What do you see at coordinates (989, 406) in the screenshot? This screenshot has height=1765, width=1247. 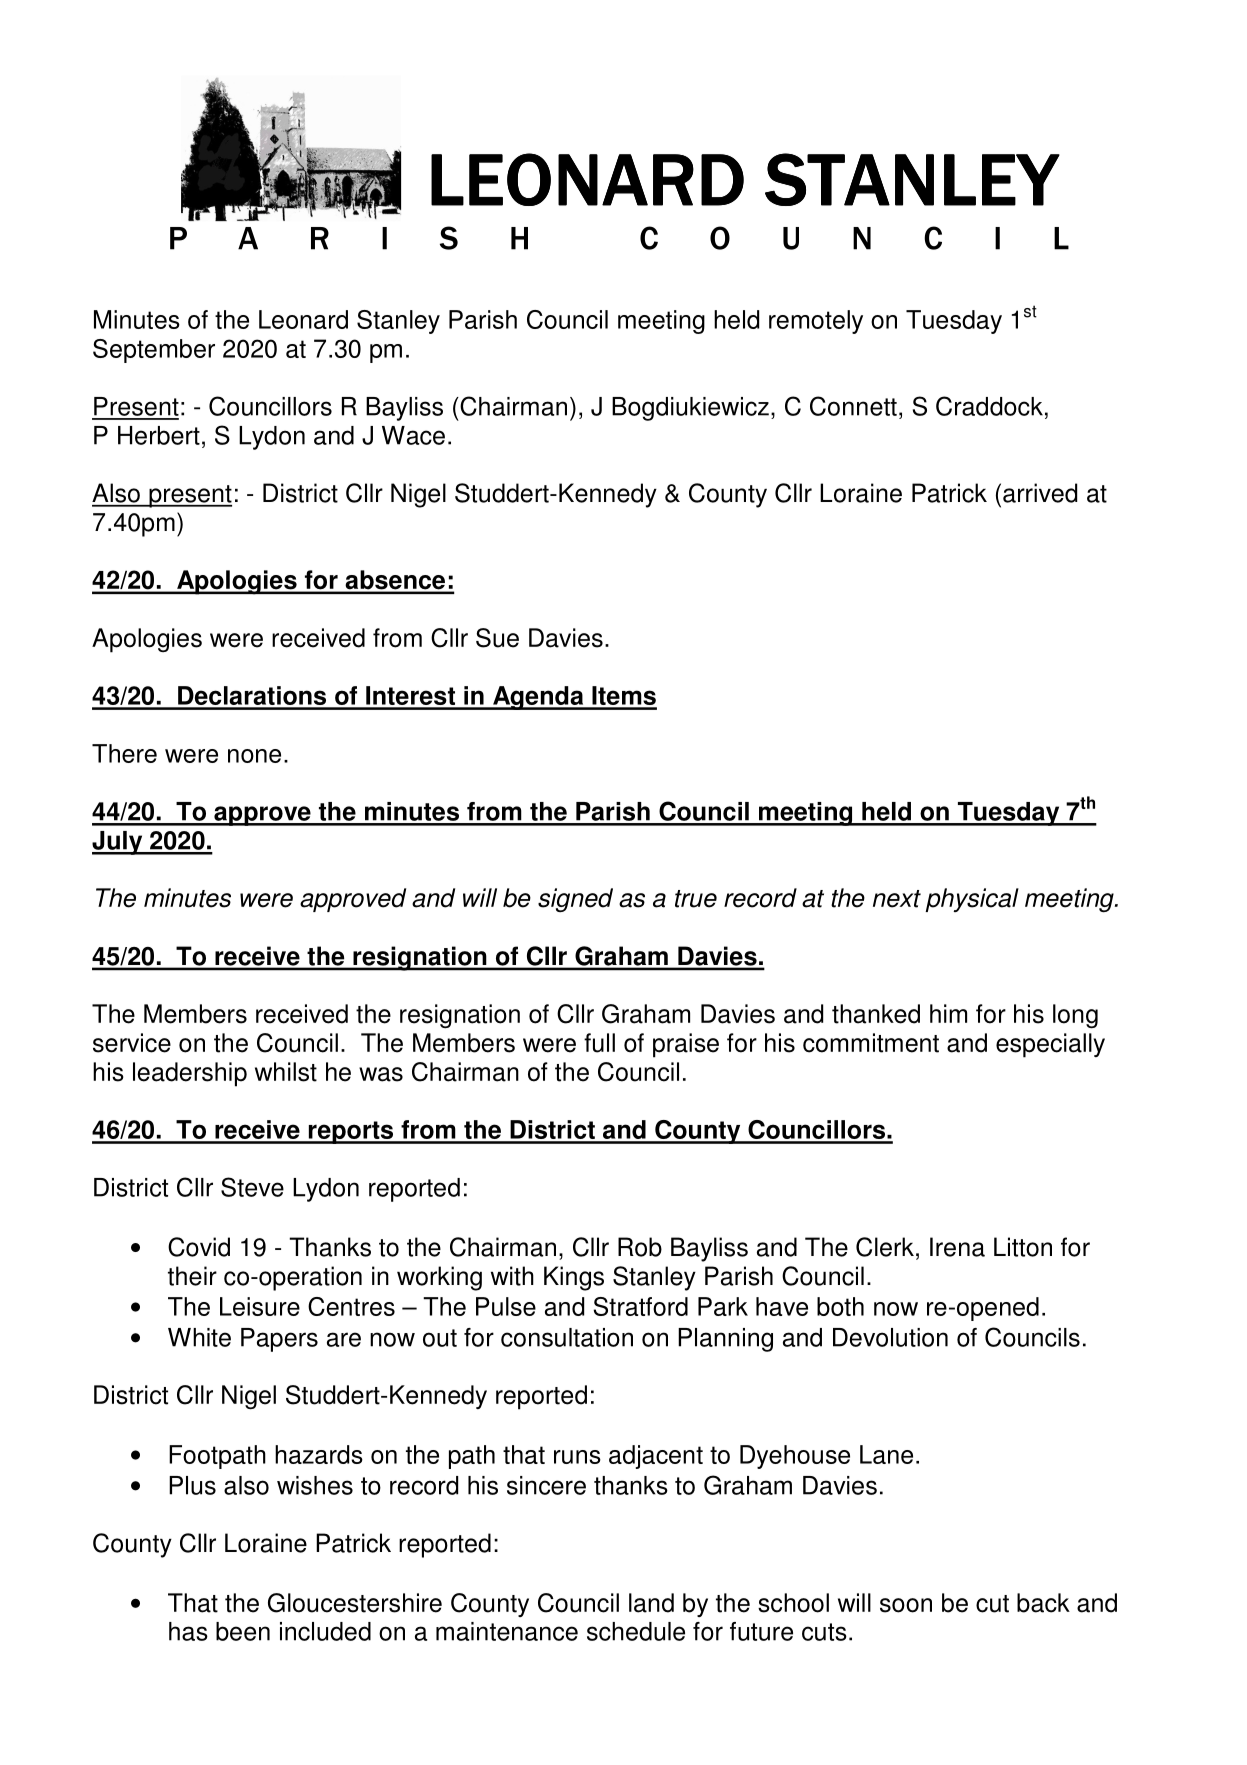 I see `Craddock` at bounding box center [989, 406].
